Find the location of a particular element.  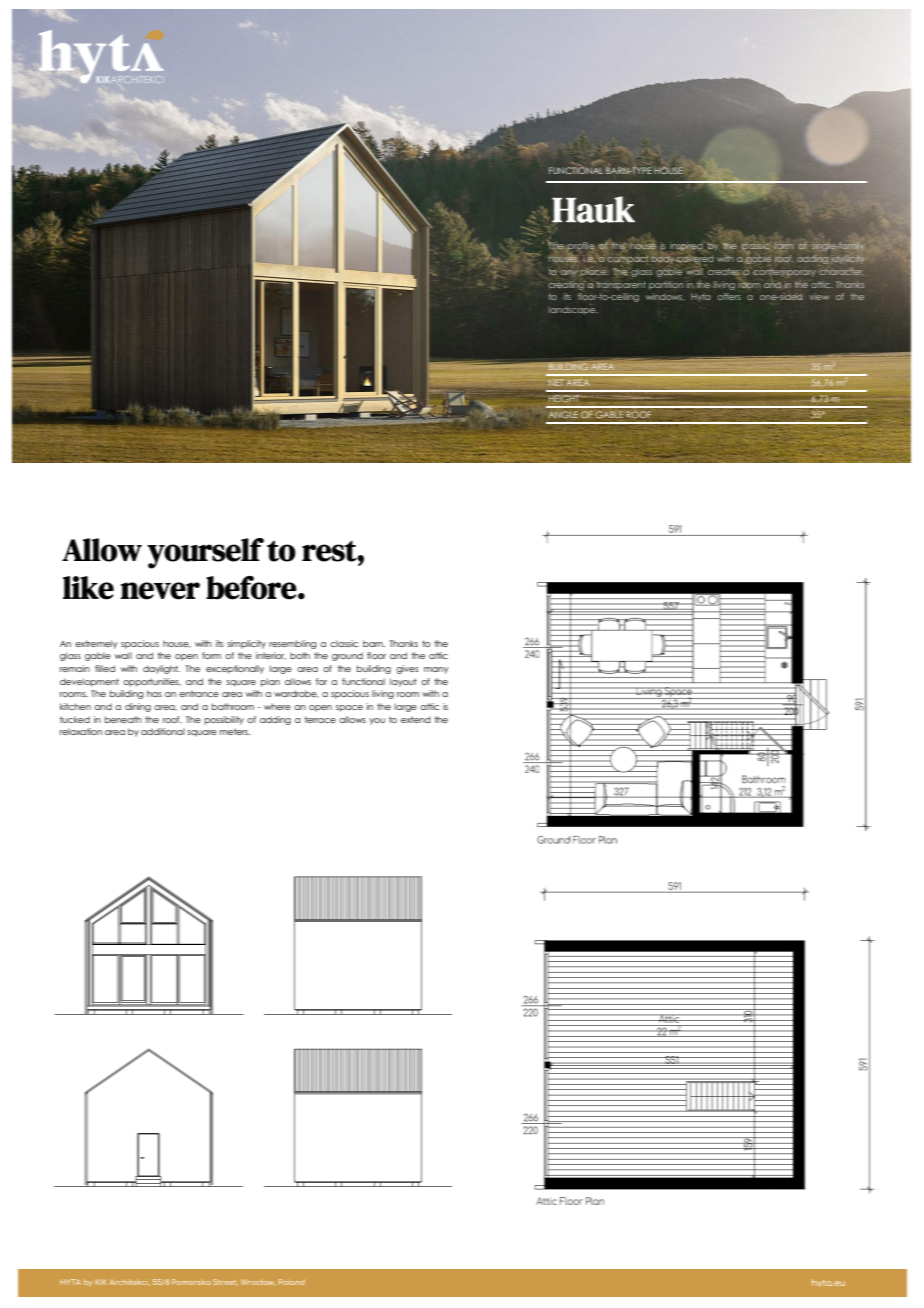

creating is located at coordinates (567, 284).
